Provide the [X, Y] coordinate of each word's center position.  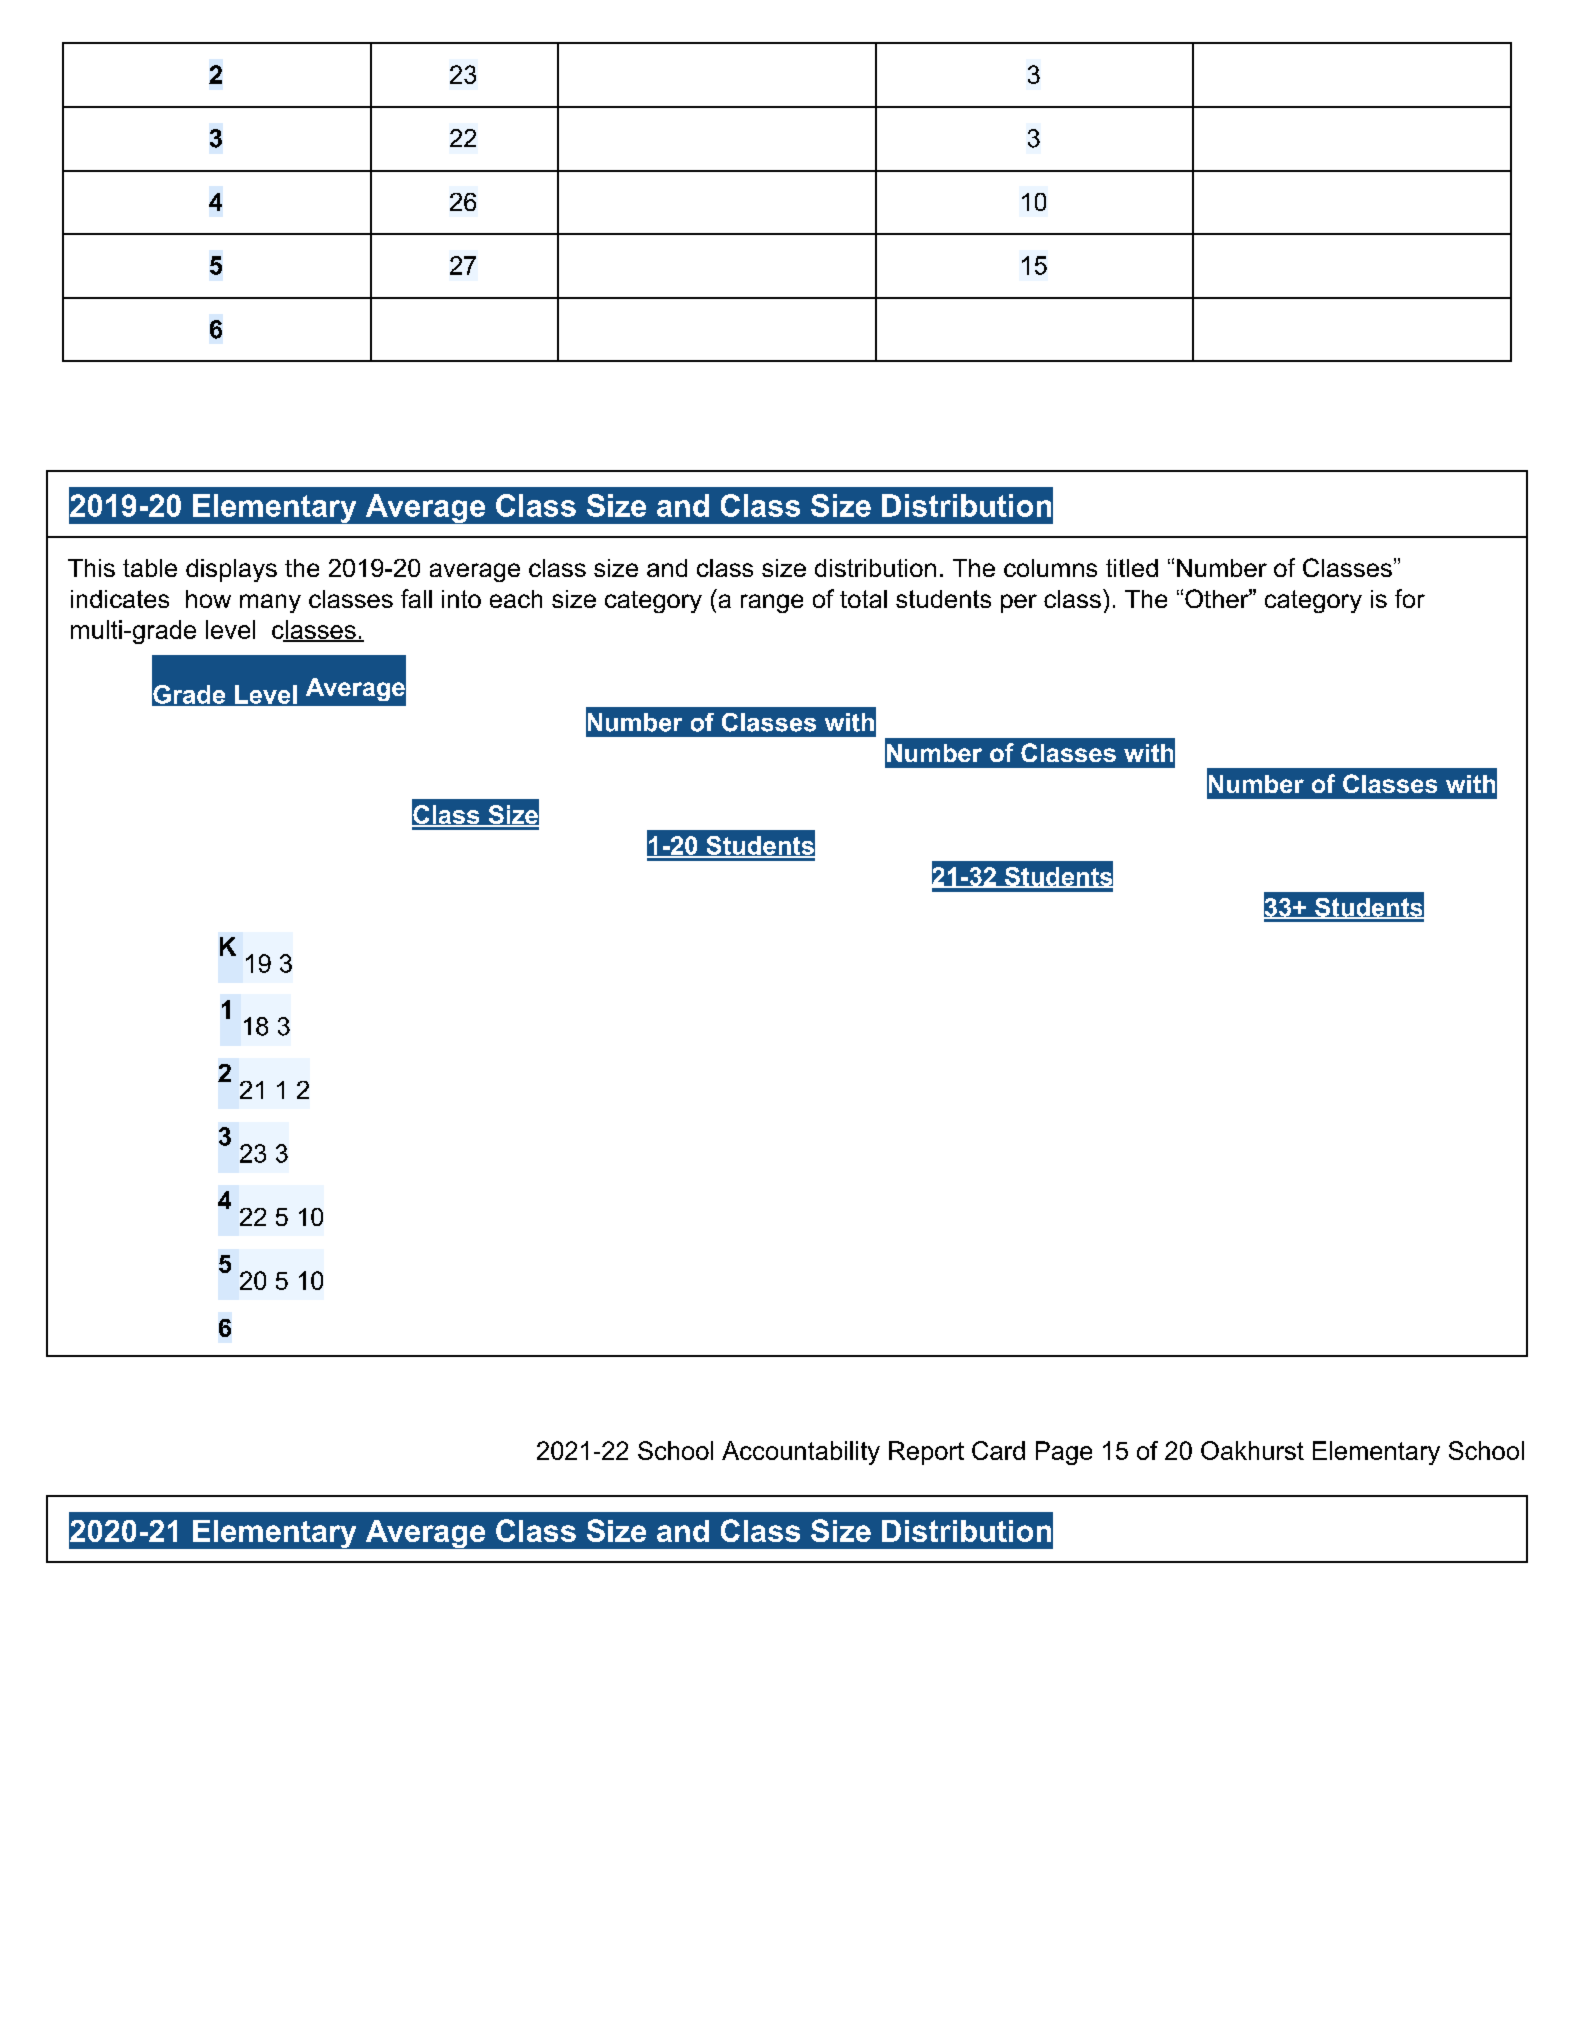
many [270, 603]
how [208, 599]
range [772, 603]
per [1019, 603]
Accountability [801, 1453]
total [863, 599]
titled [1132, 568]
